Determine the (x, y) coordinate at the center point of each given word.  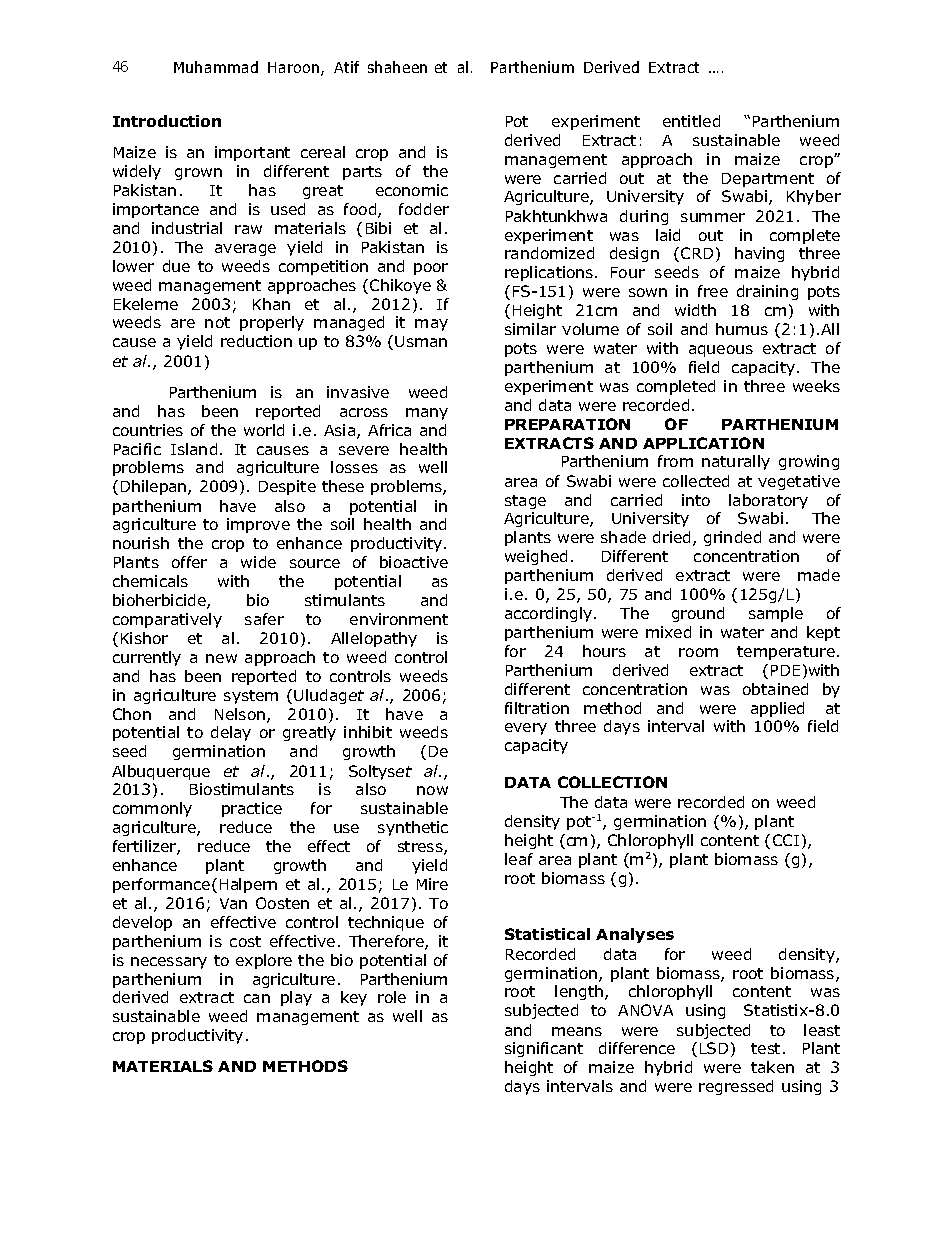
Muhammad (216, 67)
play (296, 998)
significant (544, 1049)
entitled (691, 121)
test (765, 1048)
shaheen (397, 67)
